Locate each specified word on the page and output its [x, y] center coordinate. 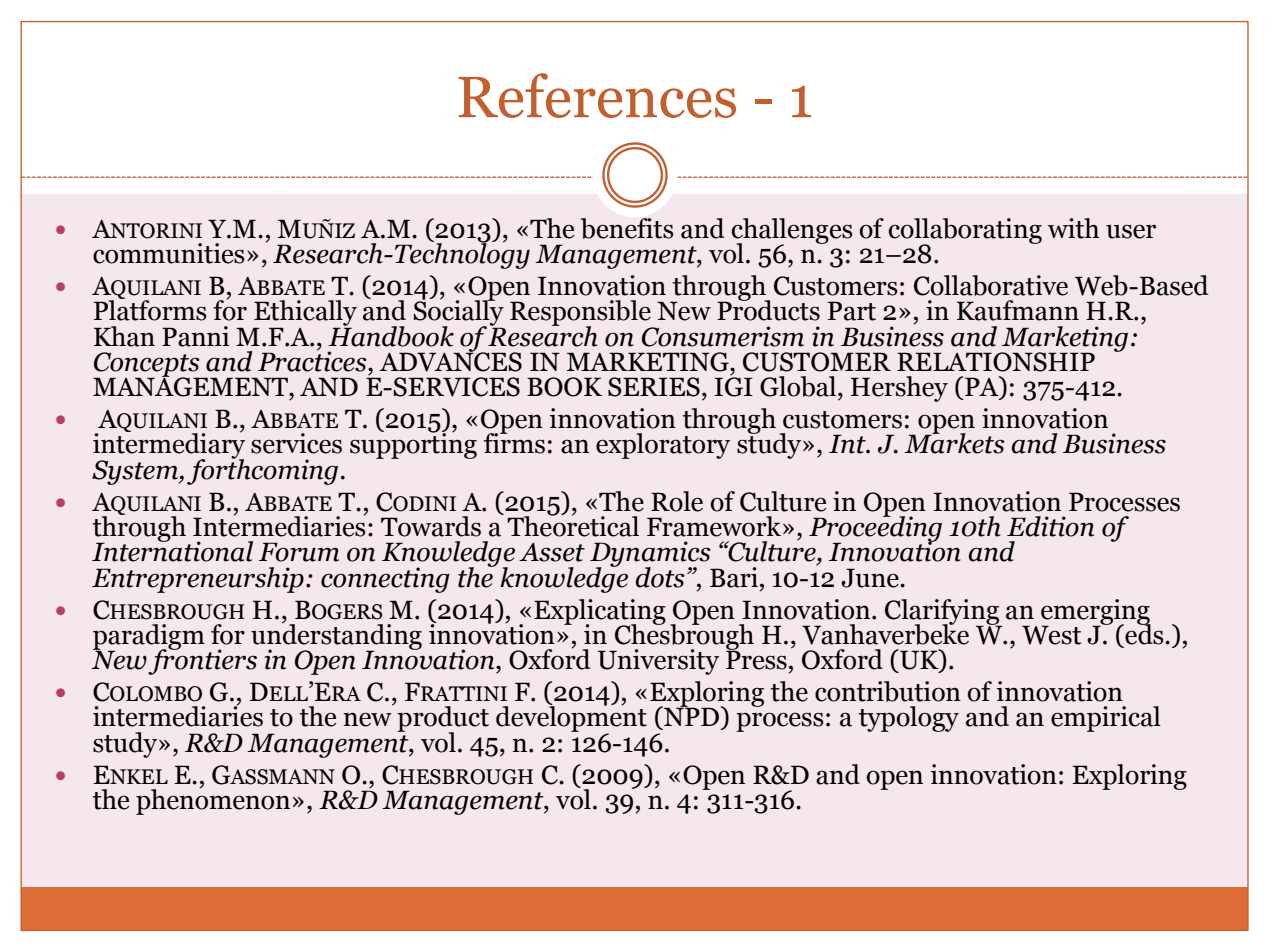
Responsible [581, 314]
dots [660, 577]
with [1073, 228]
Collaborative [991, 285]
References [597, 95]
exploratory [663, 446]
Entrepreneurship [198, 580]
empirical [1106, 719]
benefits [627, 228]
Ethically [305, 314]
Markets [954, 442]
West [1051, 635]
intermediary [169, 446]
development [571, 719]
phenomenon [213, 801]
